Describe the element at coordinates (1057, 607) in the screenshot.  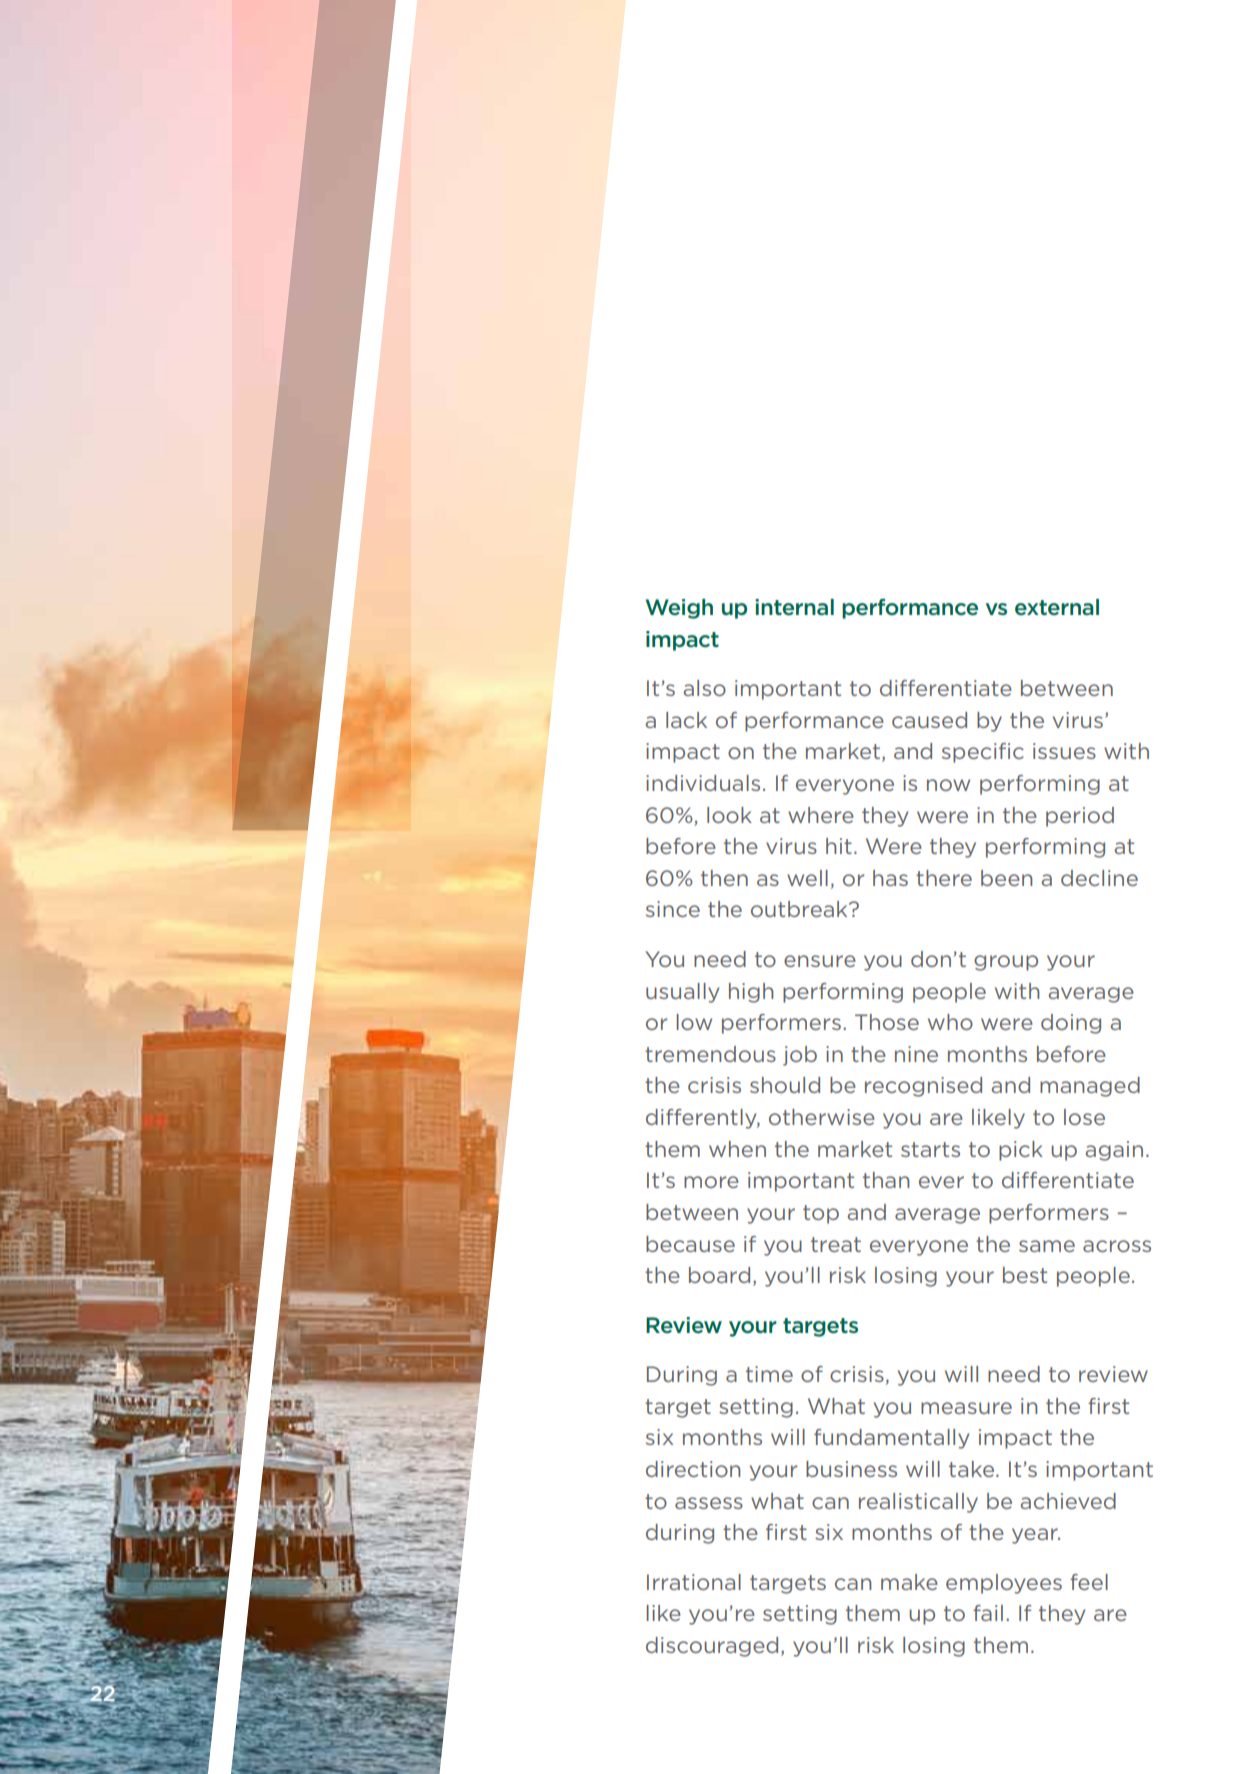
I see `external` at that location.
